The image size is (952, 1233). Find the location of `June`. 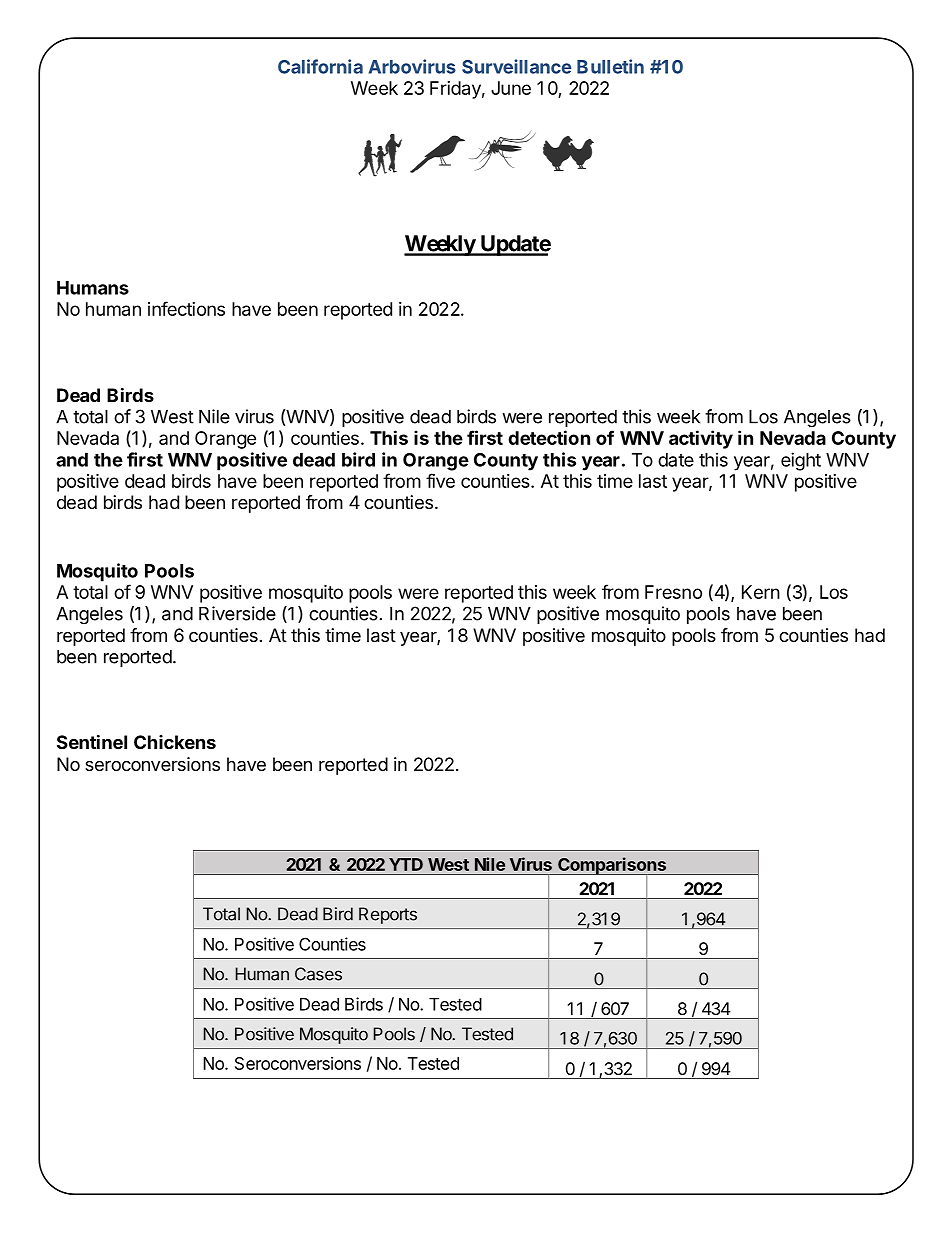

June is located at coordinates (511, 88).
